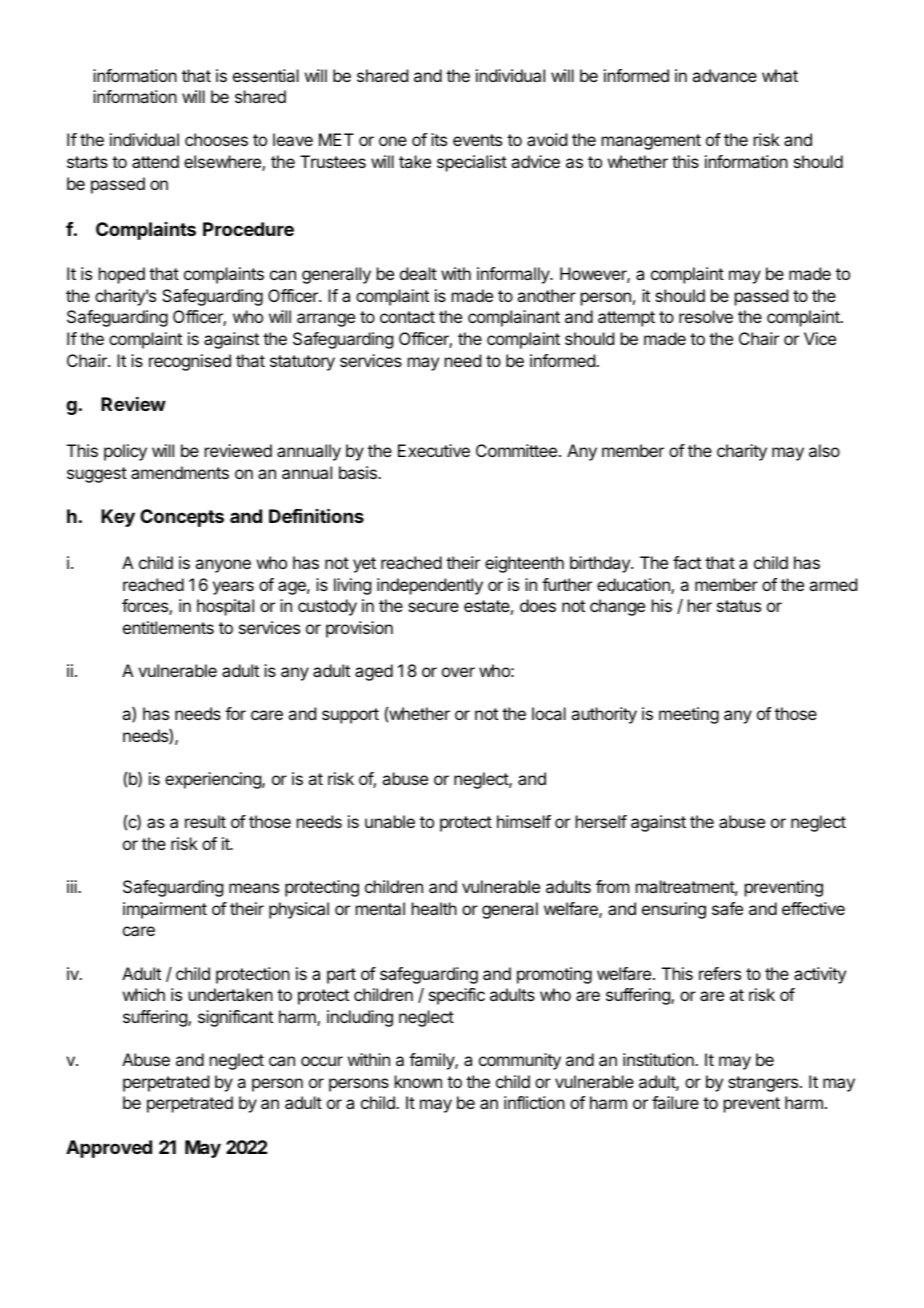 Image resolution: width=924 pixels, height=1308 pixels. I want to click on Approved, so click(109, 1149).
